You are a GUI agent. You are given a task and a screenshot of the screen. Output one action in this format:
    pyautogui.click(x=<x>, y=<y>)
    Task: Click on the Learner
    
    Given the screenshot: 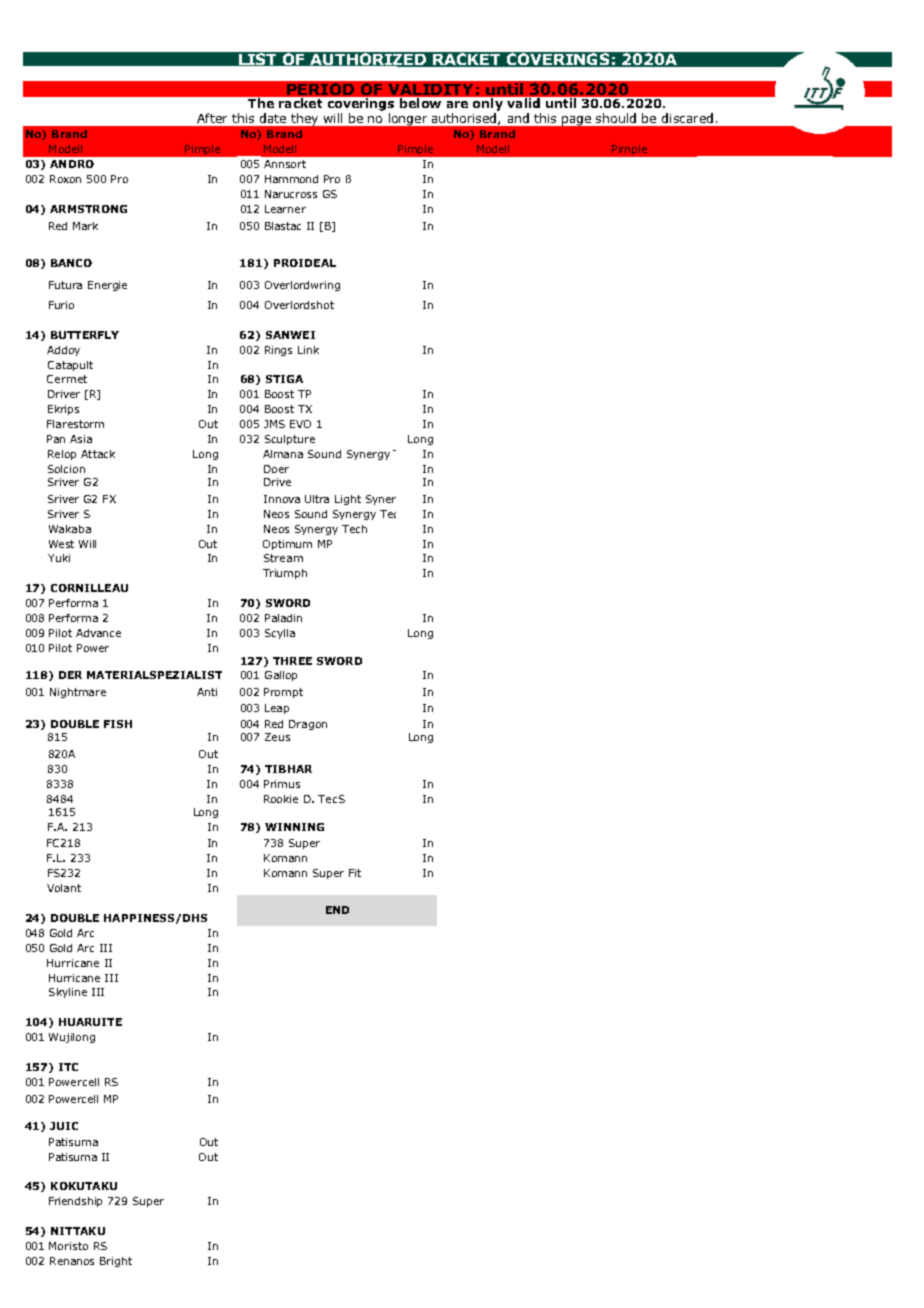 What is the action you would take?
    pyautogui.click(x=285, y=209)
